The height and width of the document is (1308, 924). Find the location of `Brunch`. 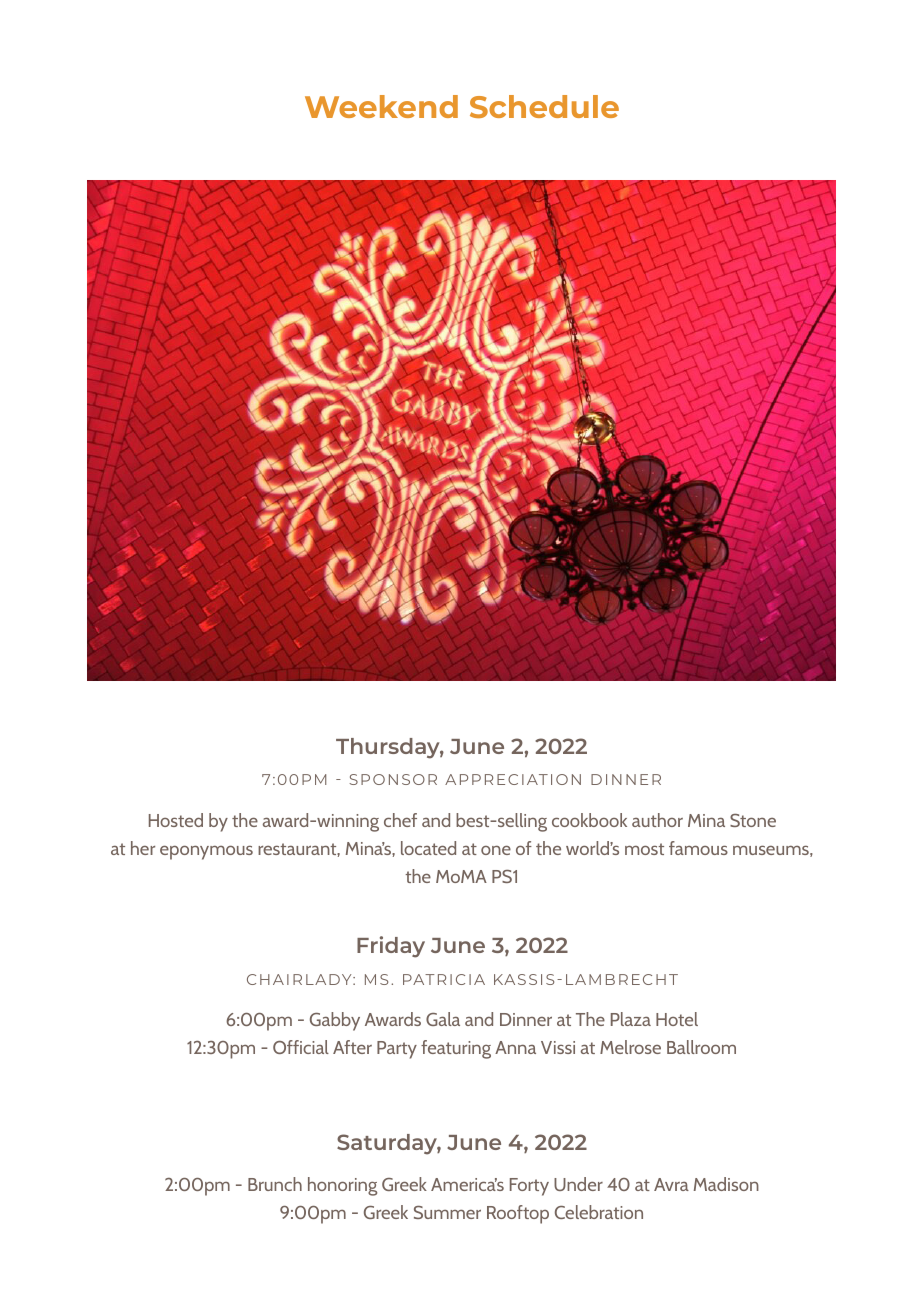

Brunch is located at coordinates (275, 1184).
